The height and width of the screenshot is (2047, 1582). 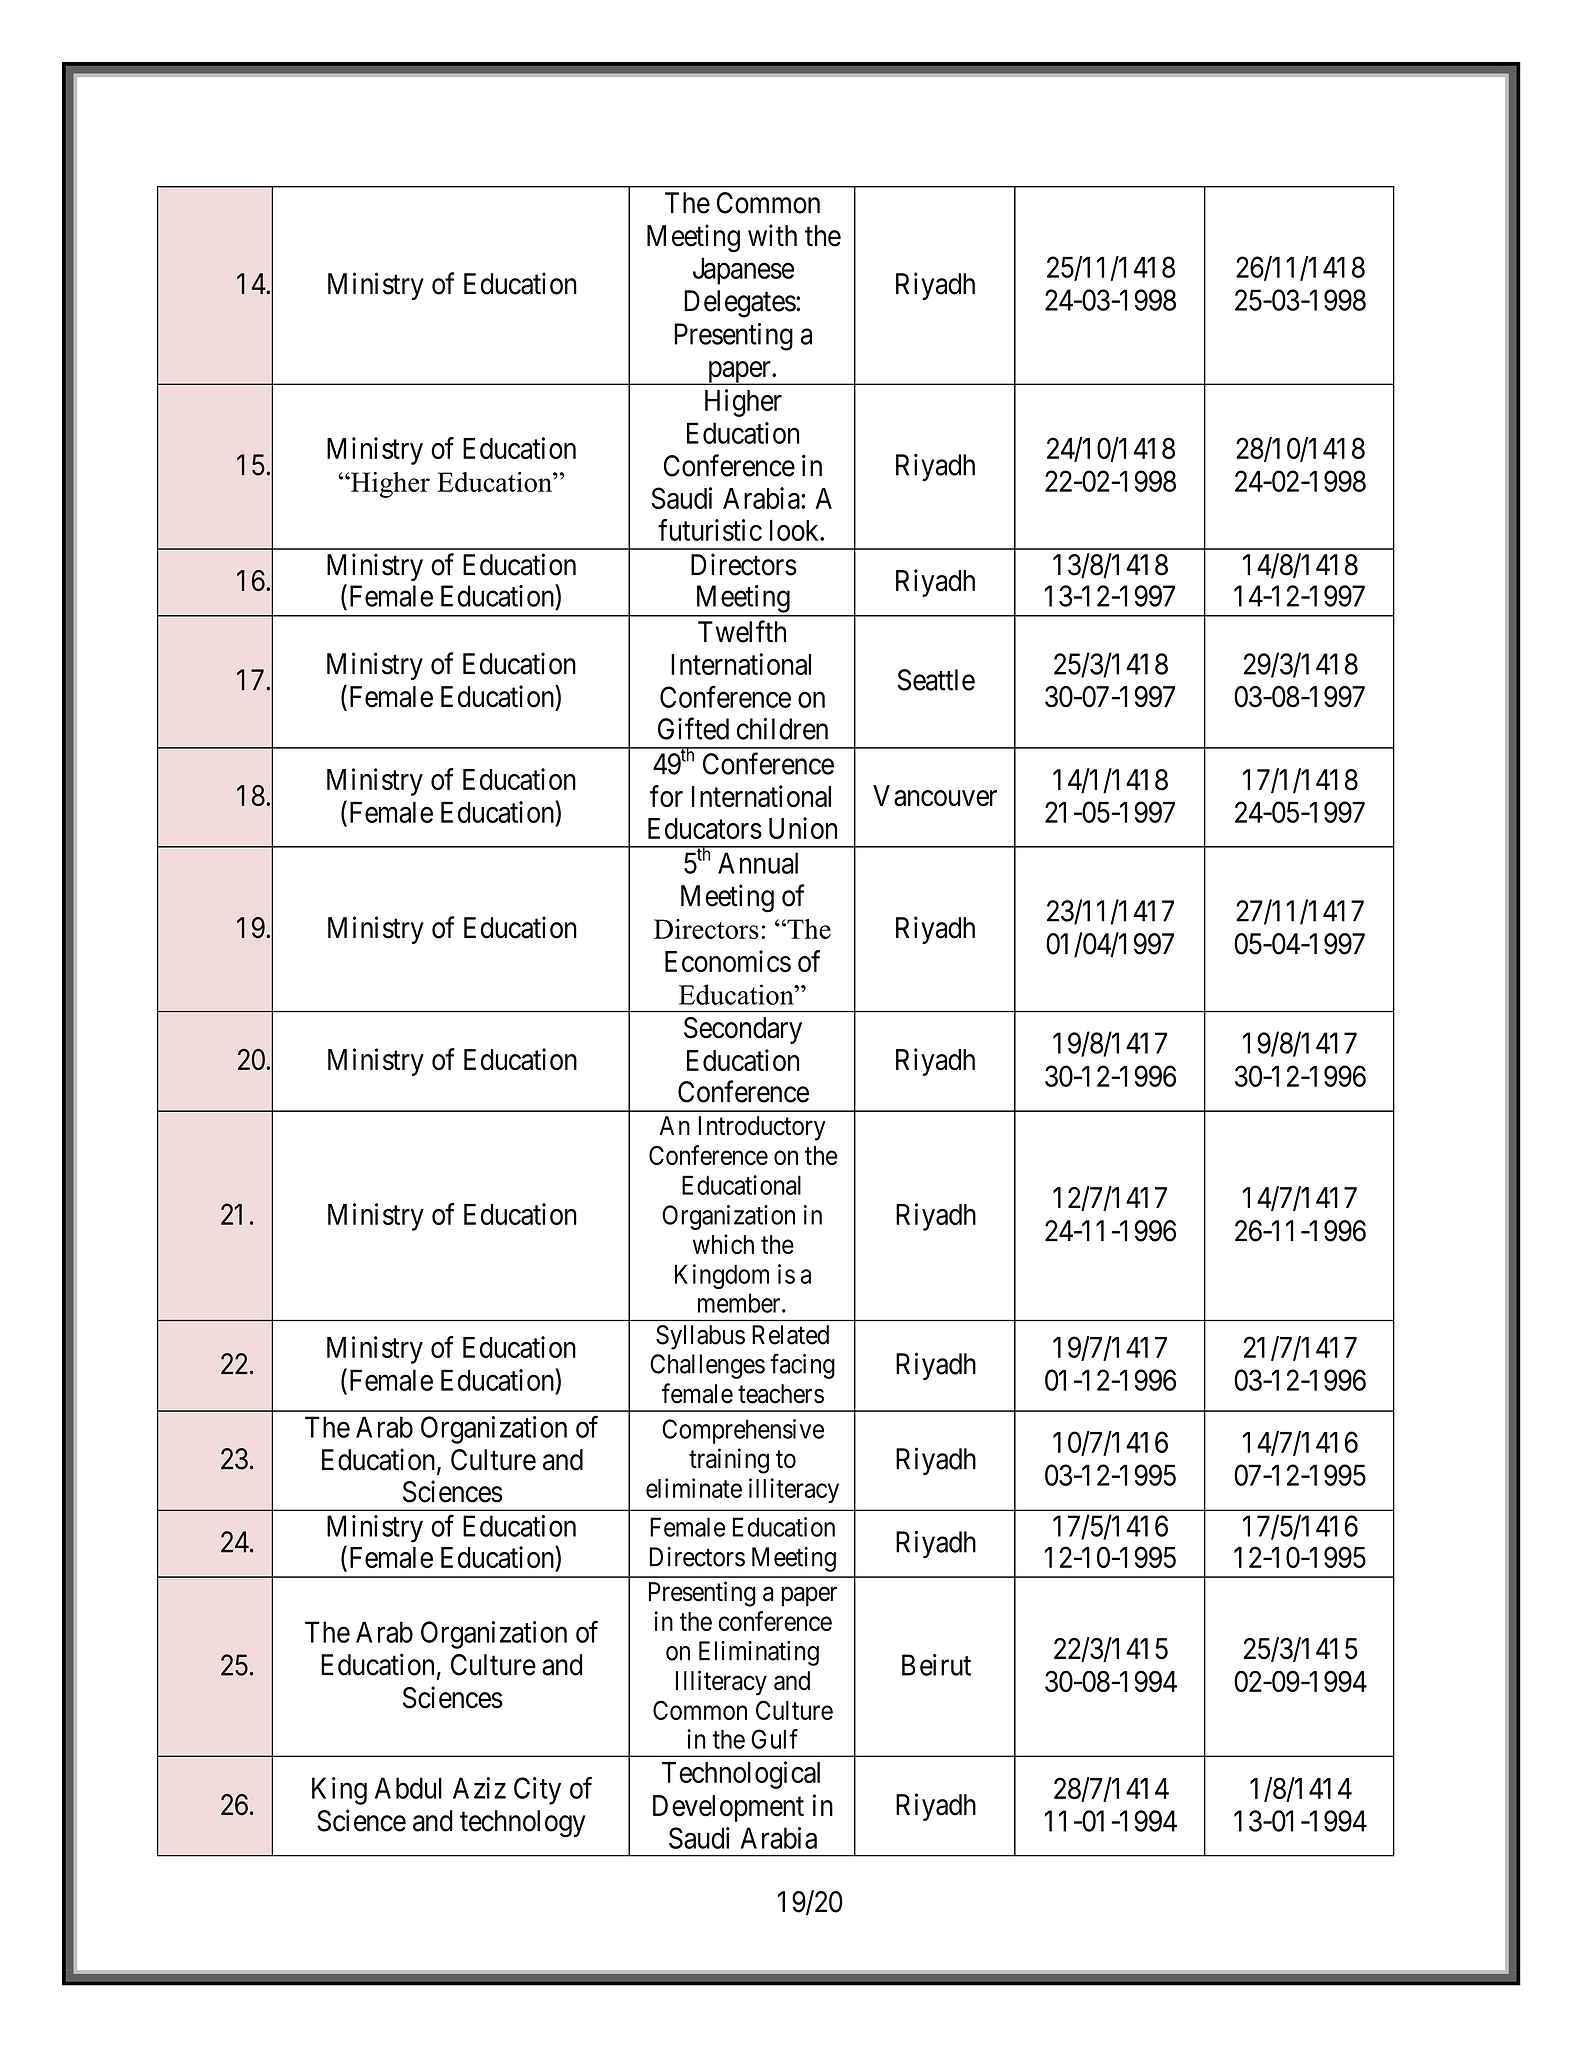 I want to click on training, so click(x=729, y=1461).
